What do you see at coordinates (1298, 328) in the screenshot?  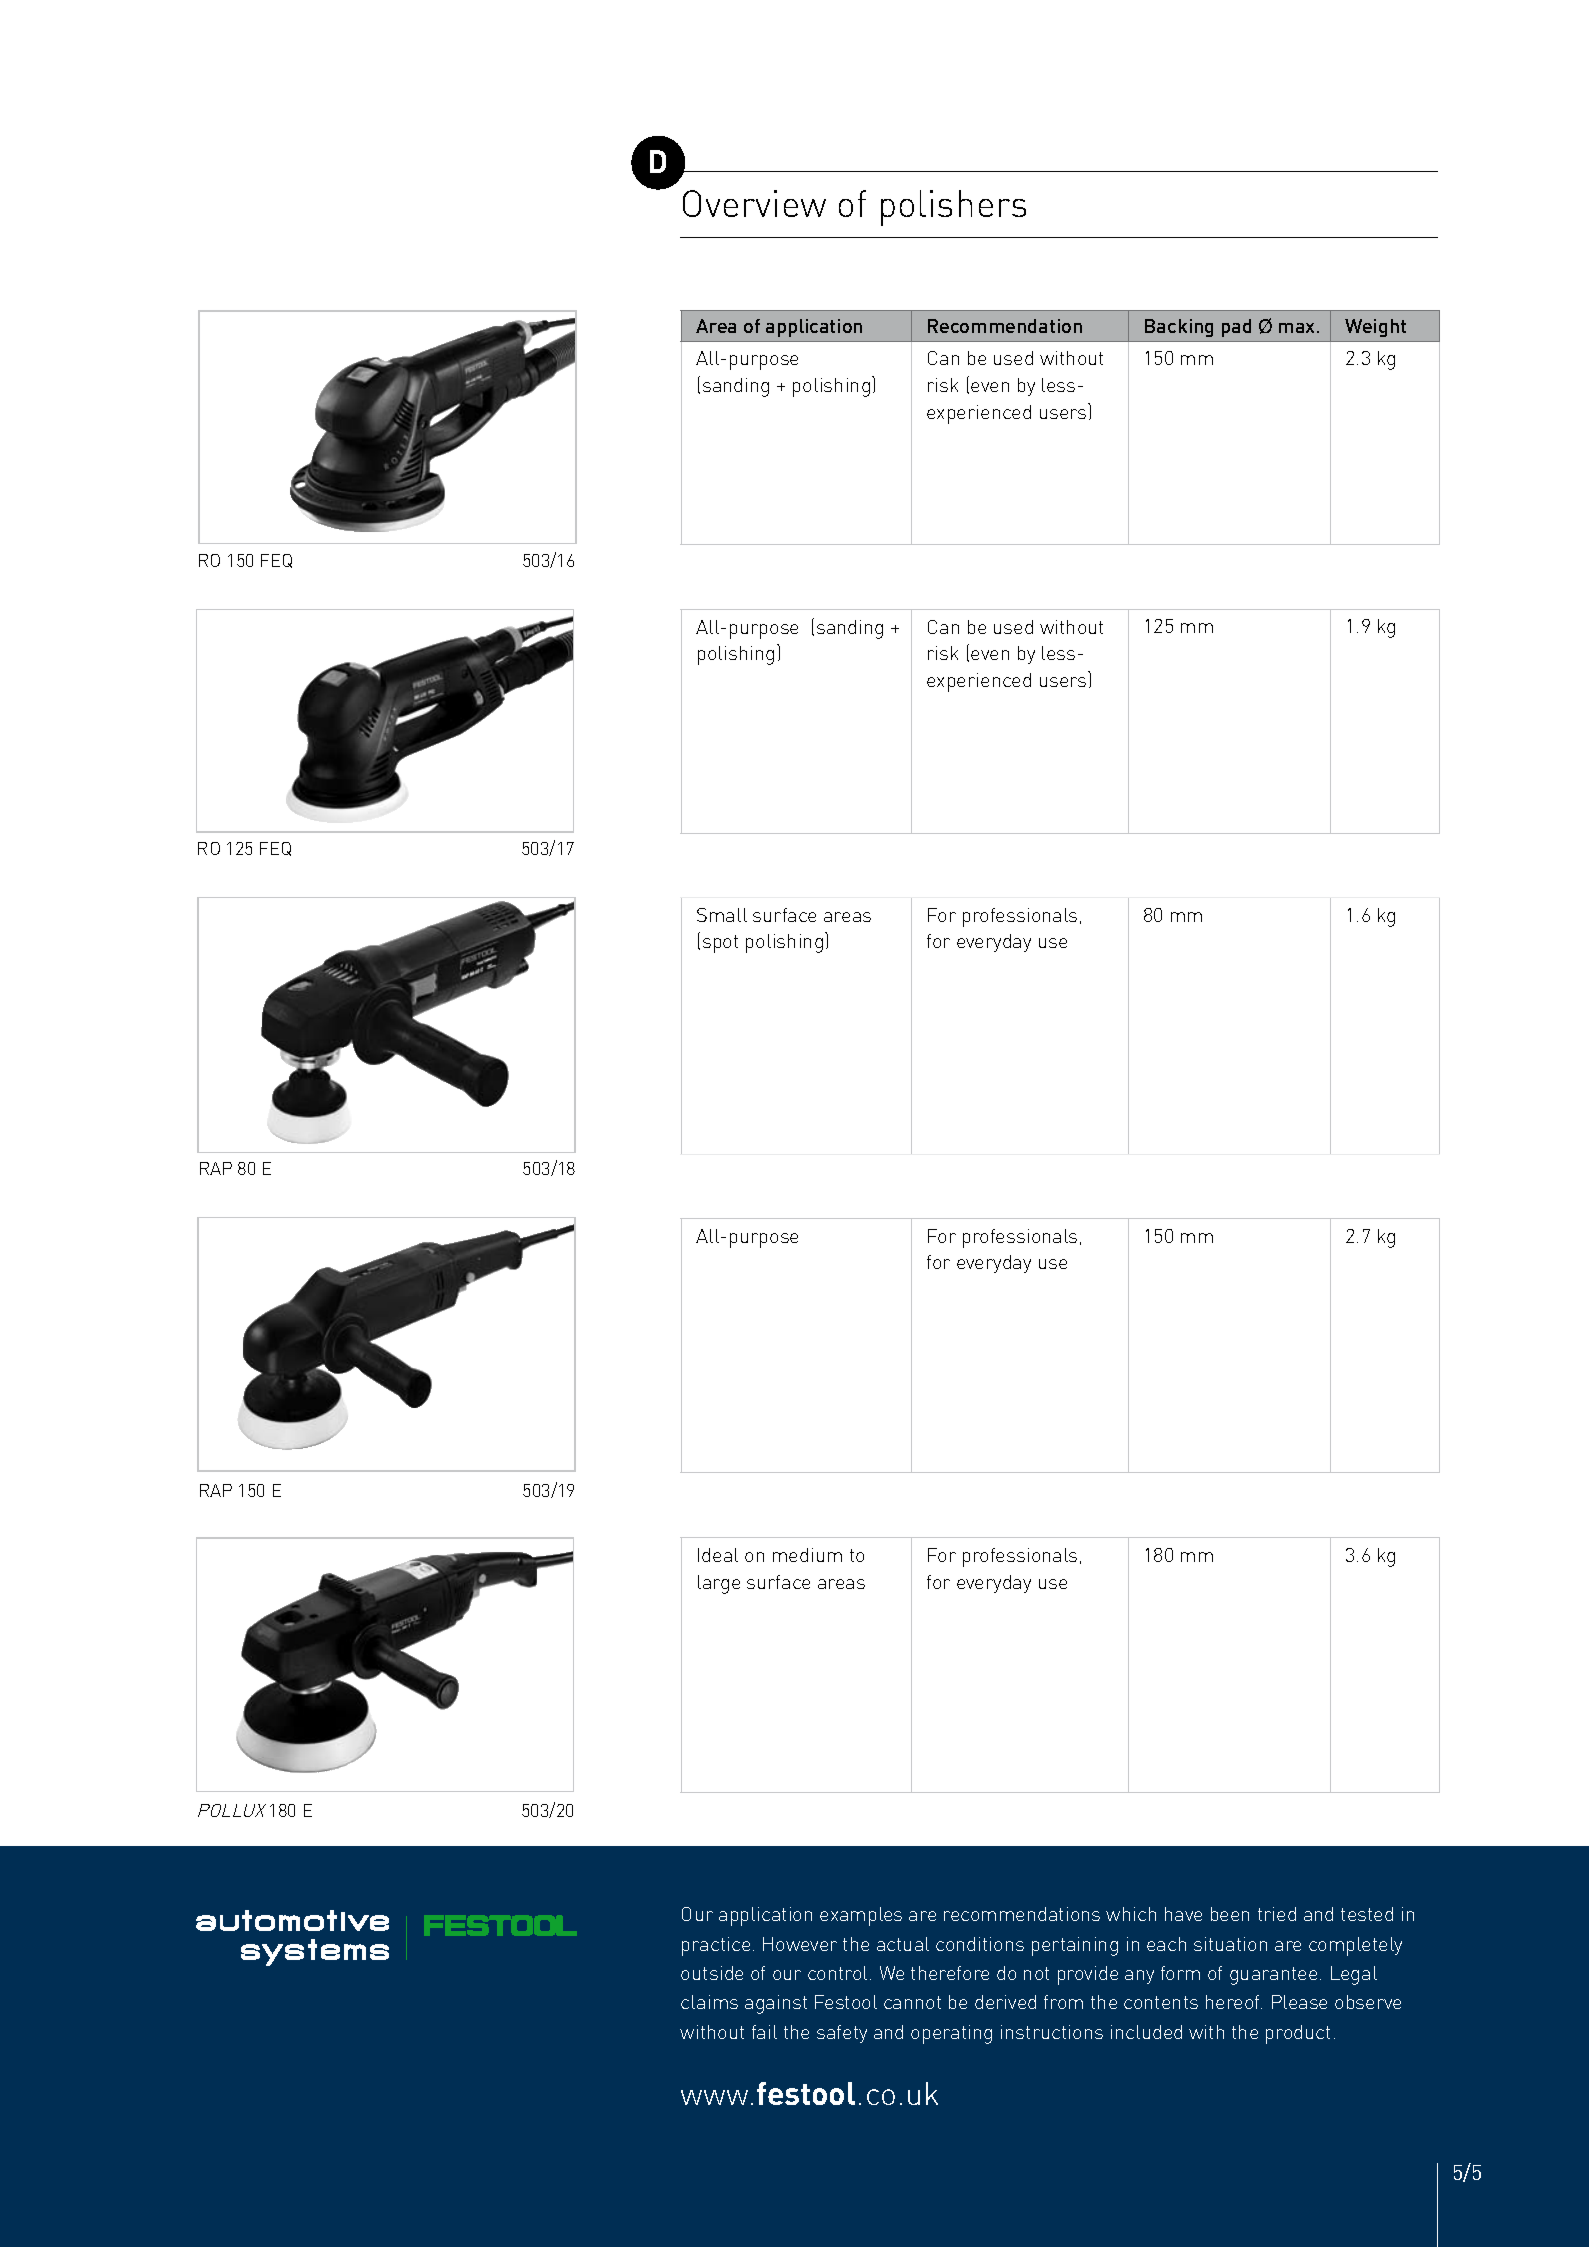 I see `max` at bounding box center [1298, 328].
